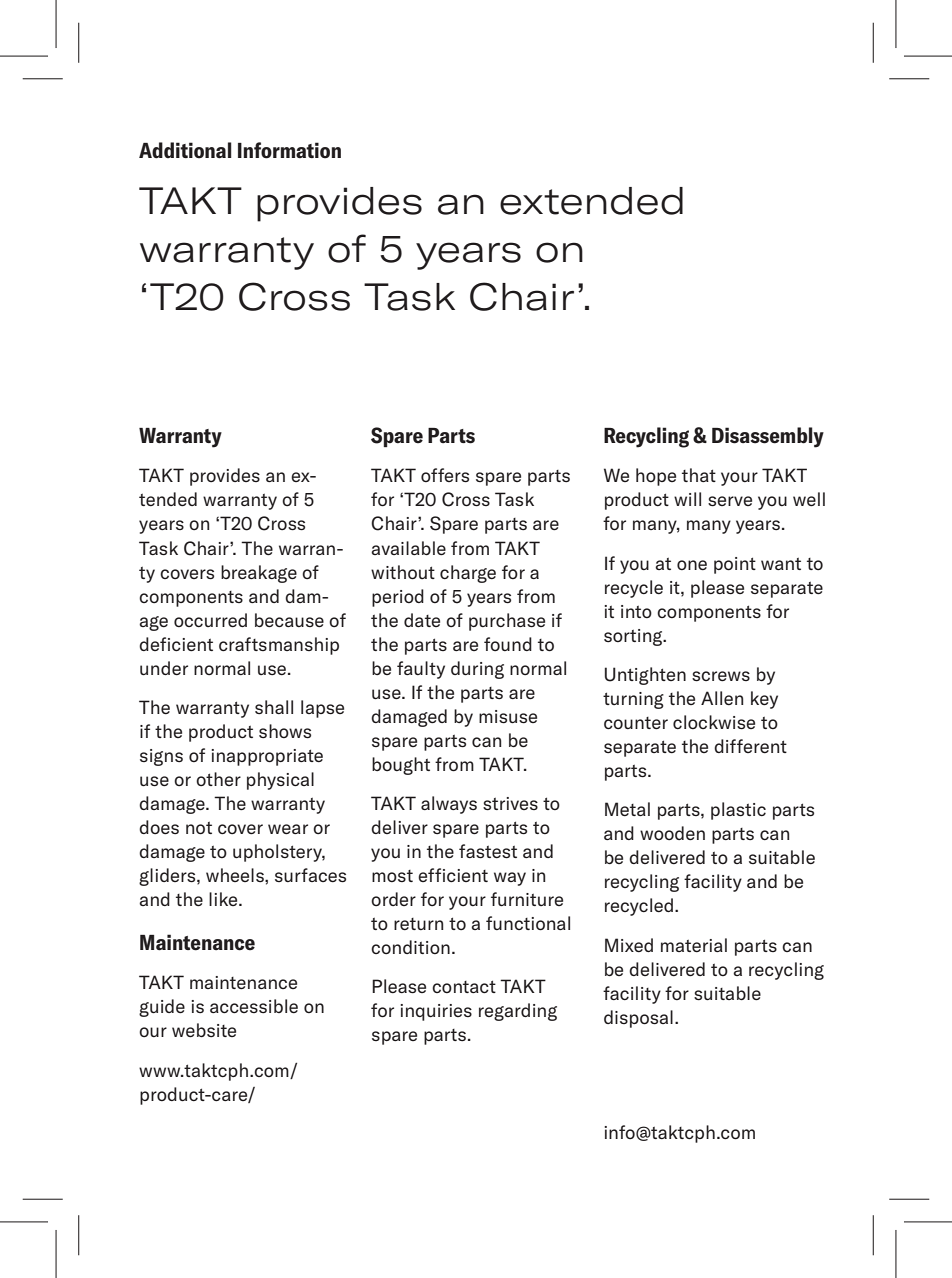 This page has height=1278, width=952. I want to click on charge, so click(468, 574).
